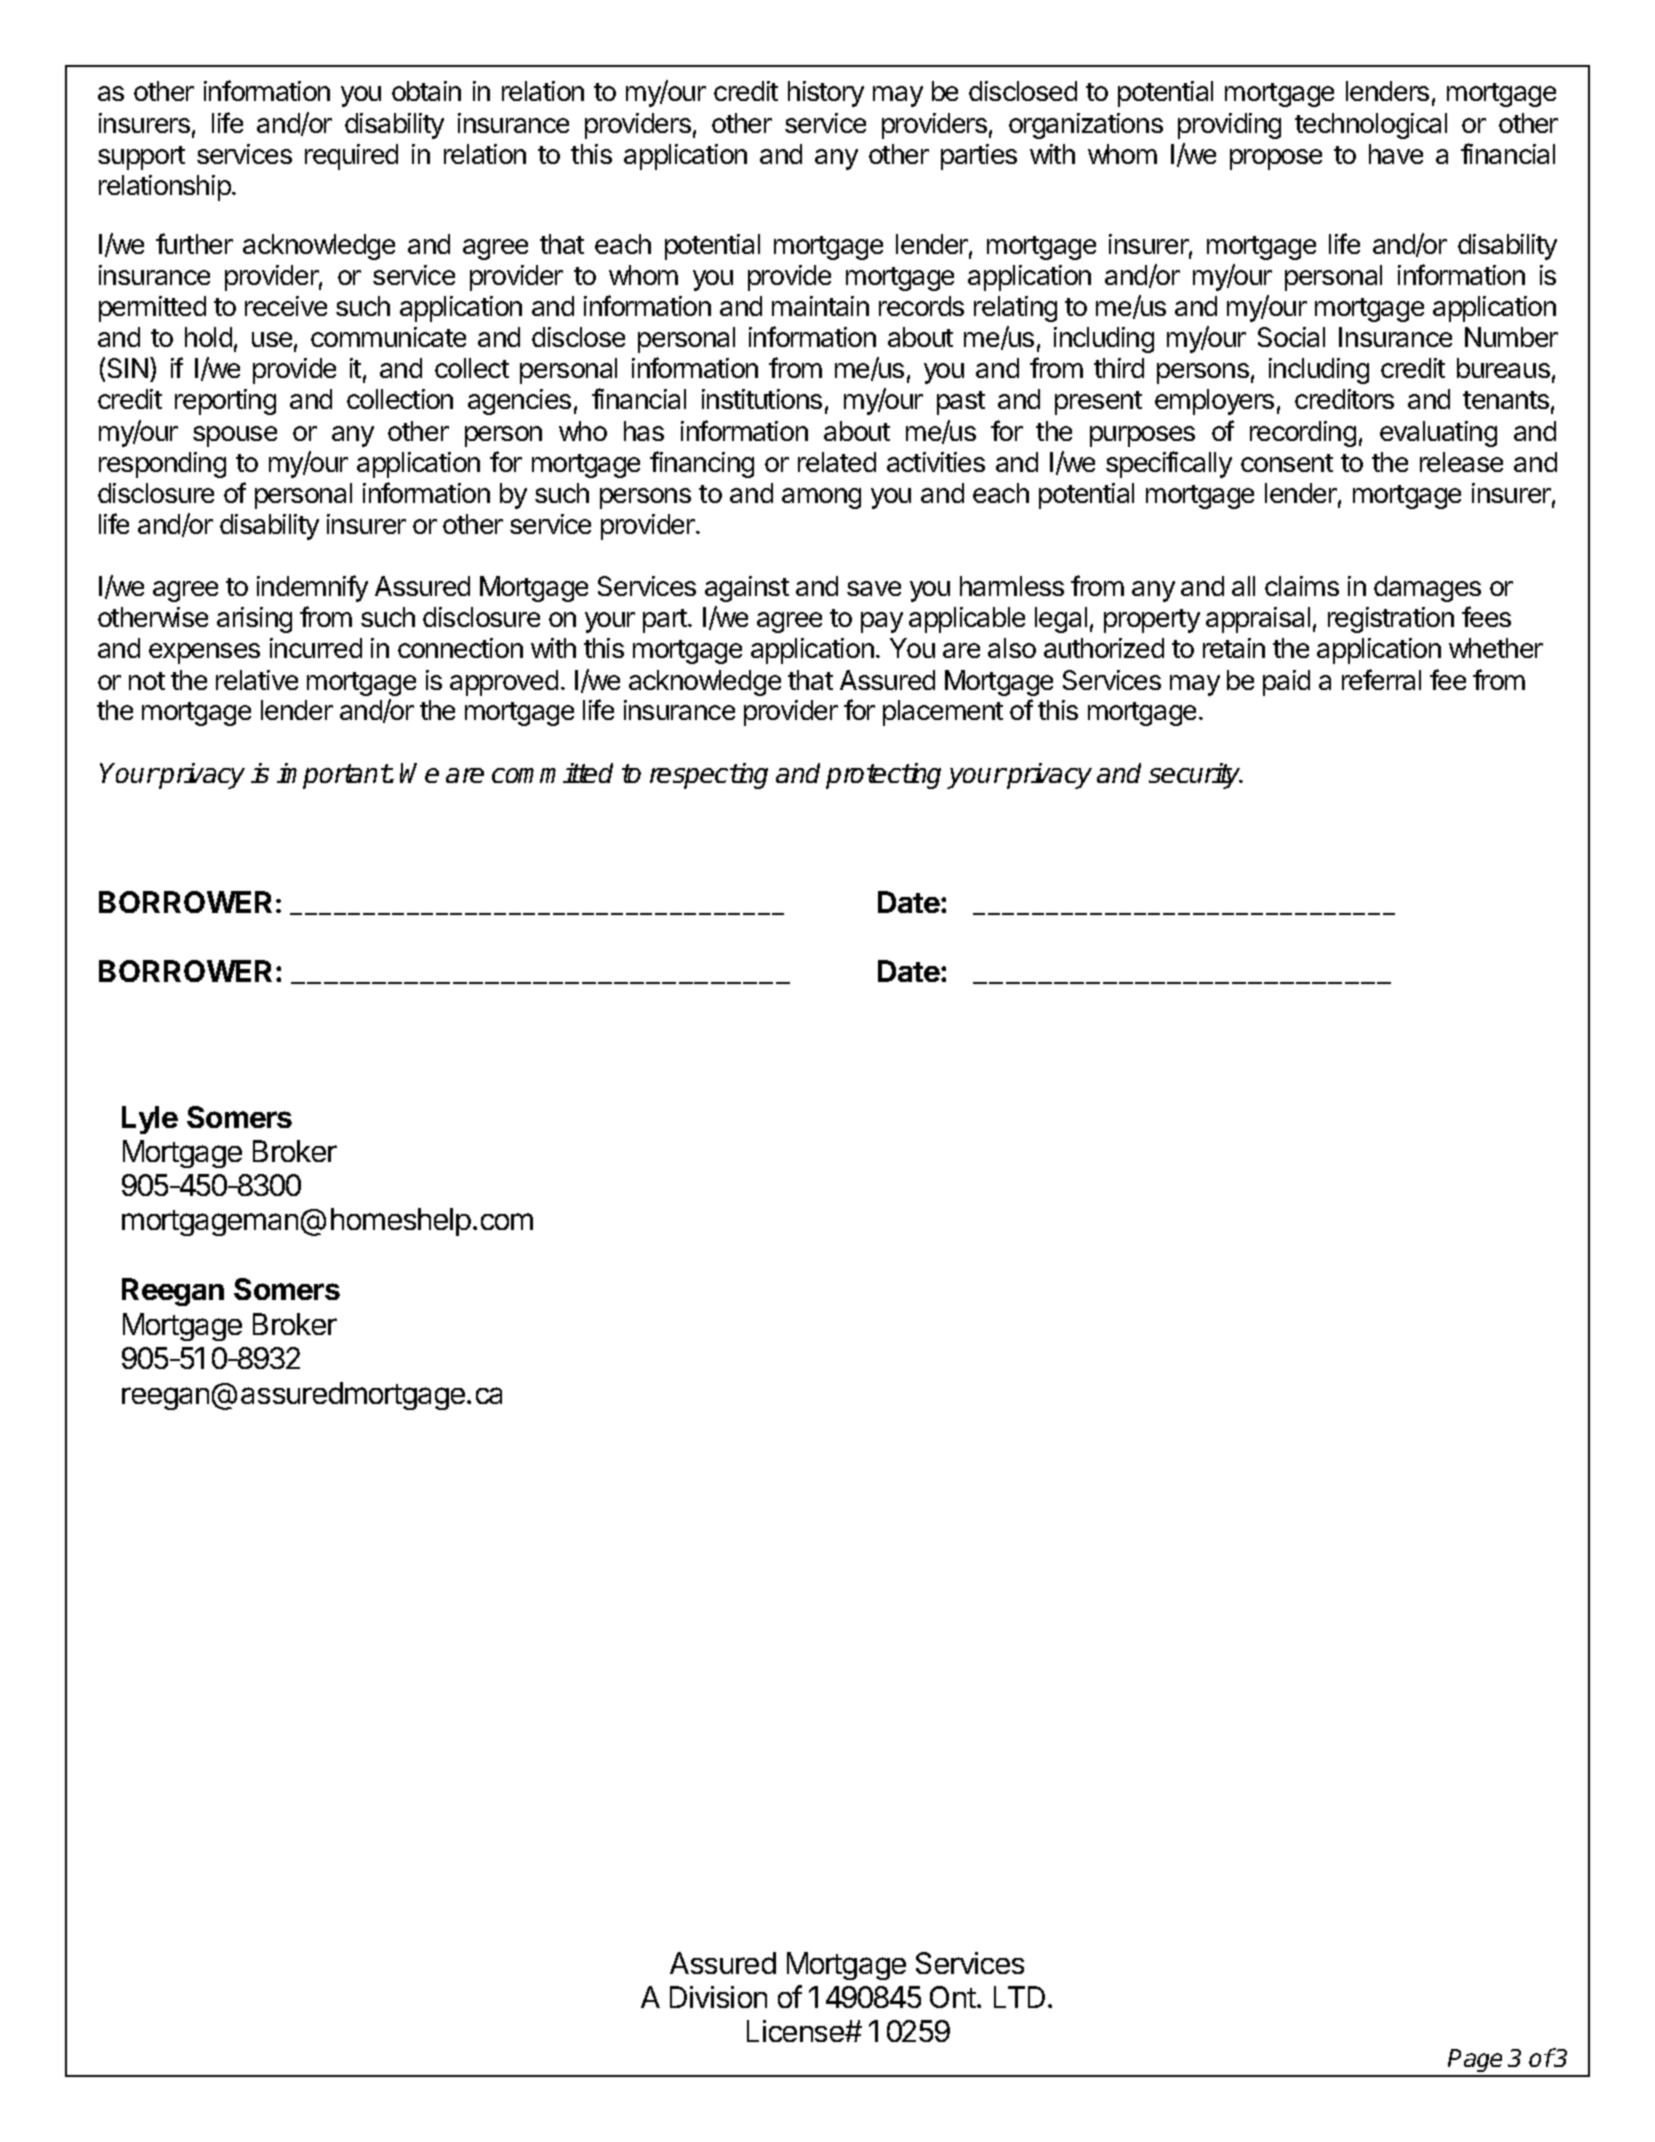 The image size is (1655, 2142). I want to click on required, so click(351, 157).
